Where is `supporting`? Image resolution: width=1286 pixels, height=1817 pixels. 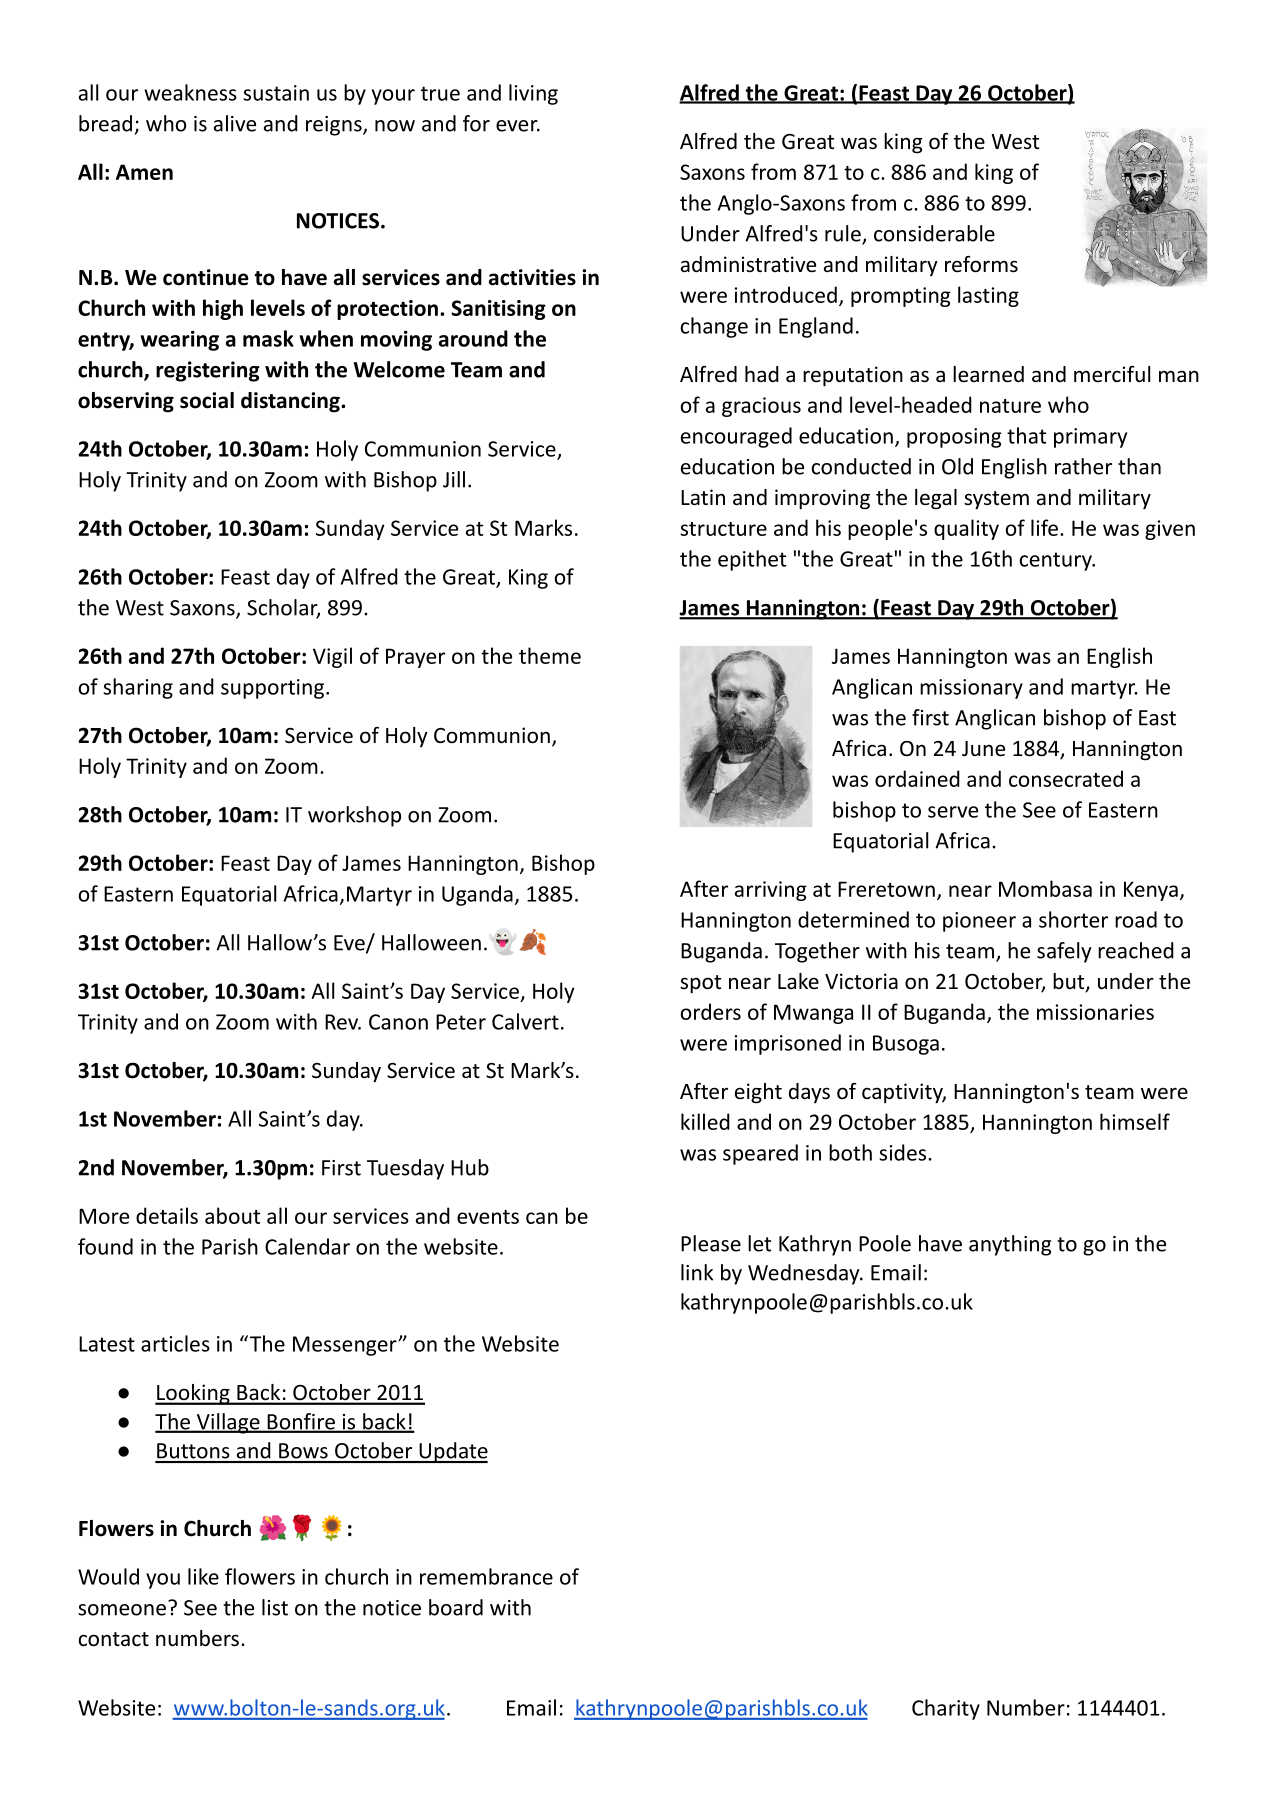
supporting is located at coordinates (272, 689).
